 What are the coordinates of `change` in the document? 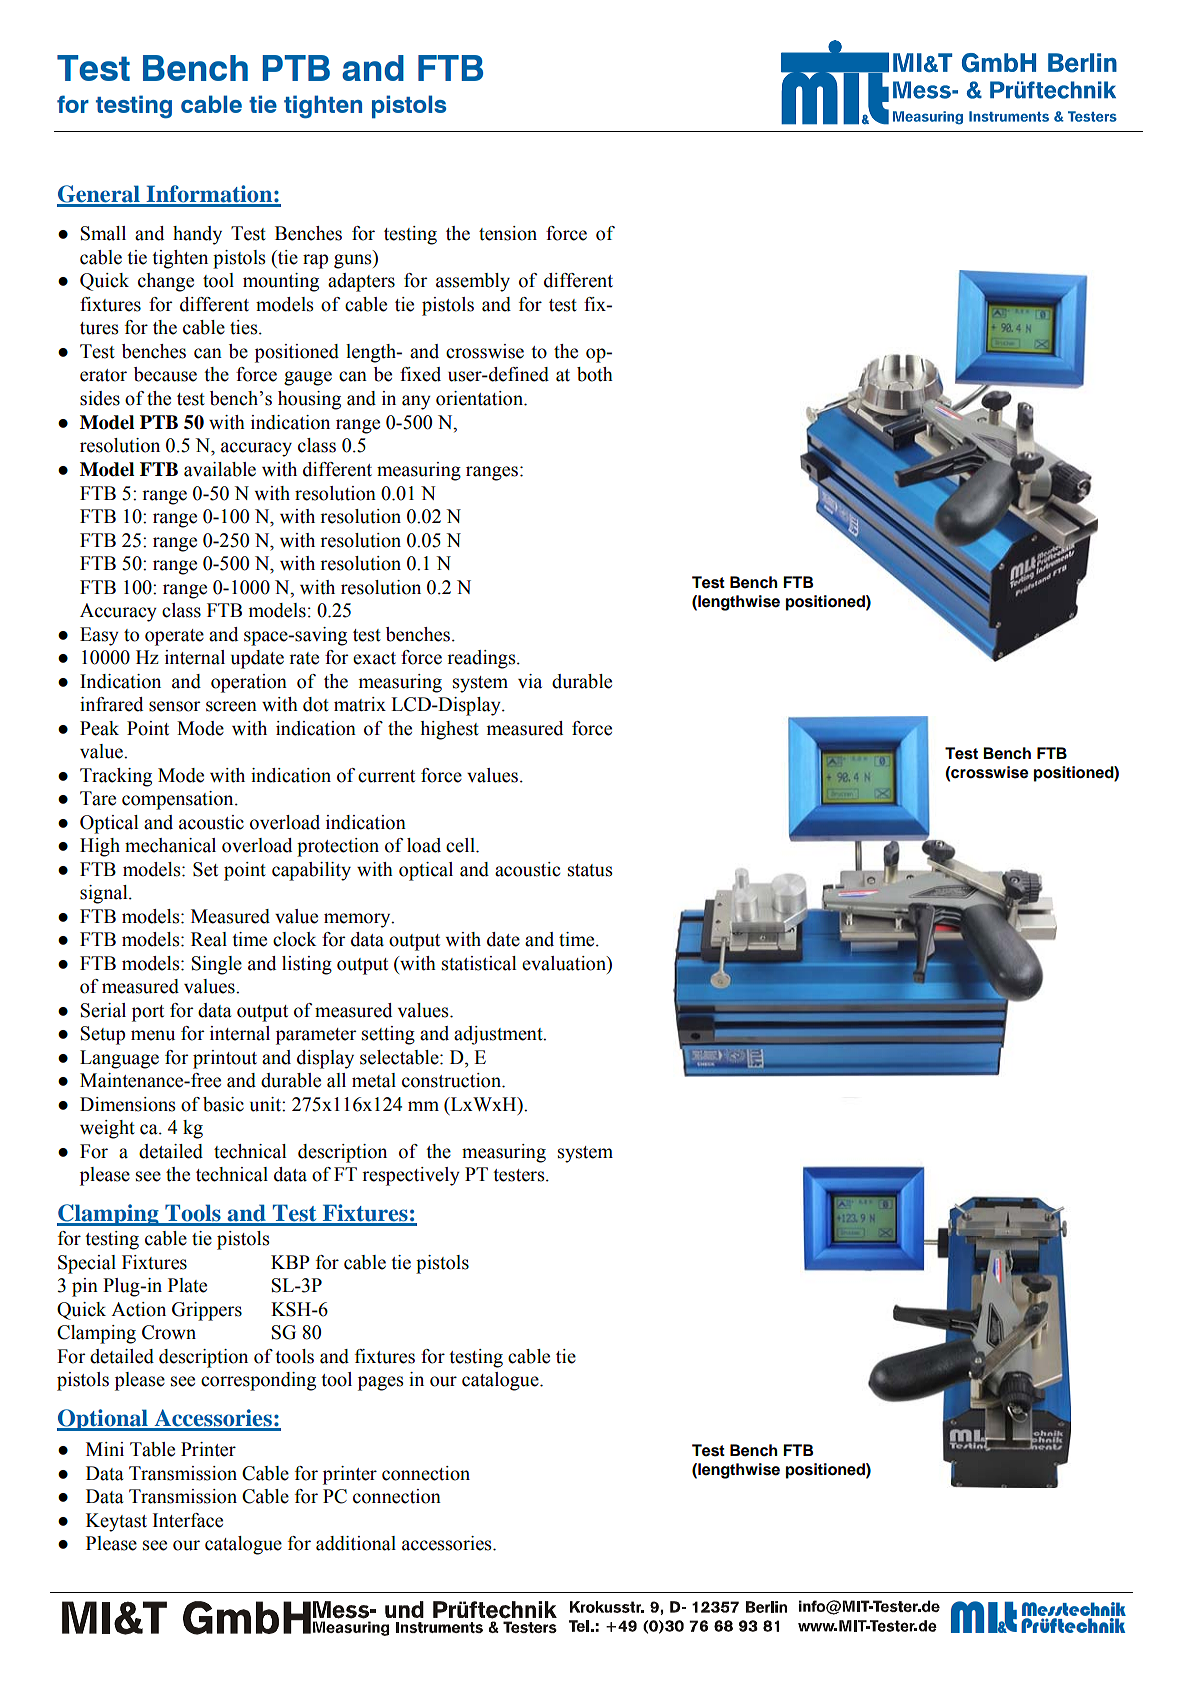 It's located at (166, 282).
